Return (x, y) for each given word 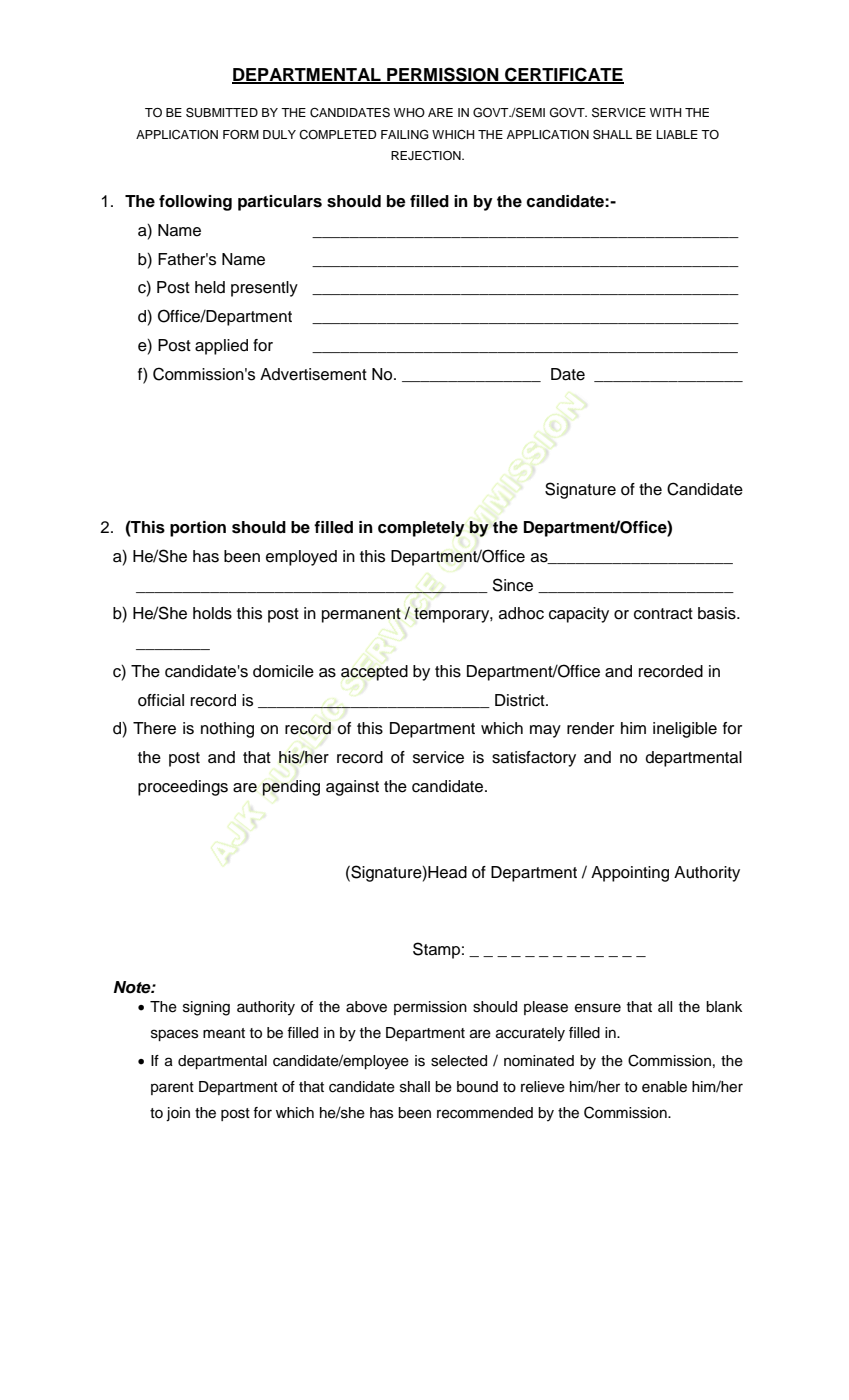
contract (663, 614)
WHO (409, 113)
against (352, 788)
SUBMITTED (222, 112)
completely (421, 529)
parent (172, 1088)
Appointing (630, 874)
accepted (374, 673)
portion (198, 529)
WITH (665, 112)
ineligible (685, 730)
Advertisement (313, 374)
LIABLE (677, 134)
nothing (227, 730)
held (210, 287)
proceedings (183, 788)
